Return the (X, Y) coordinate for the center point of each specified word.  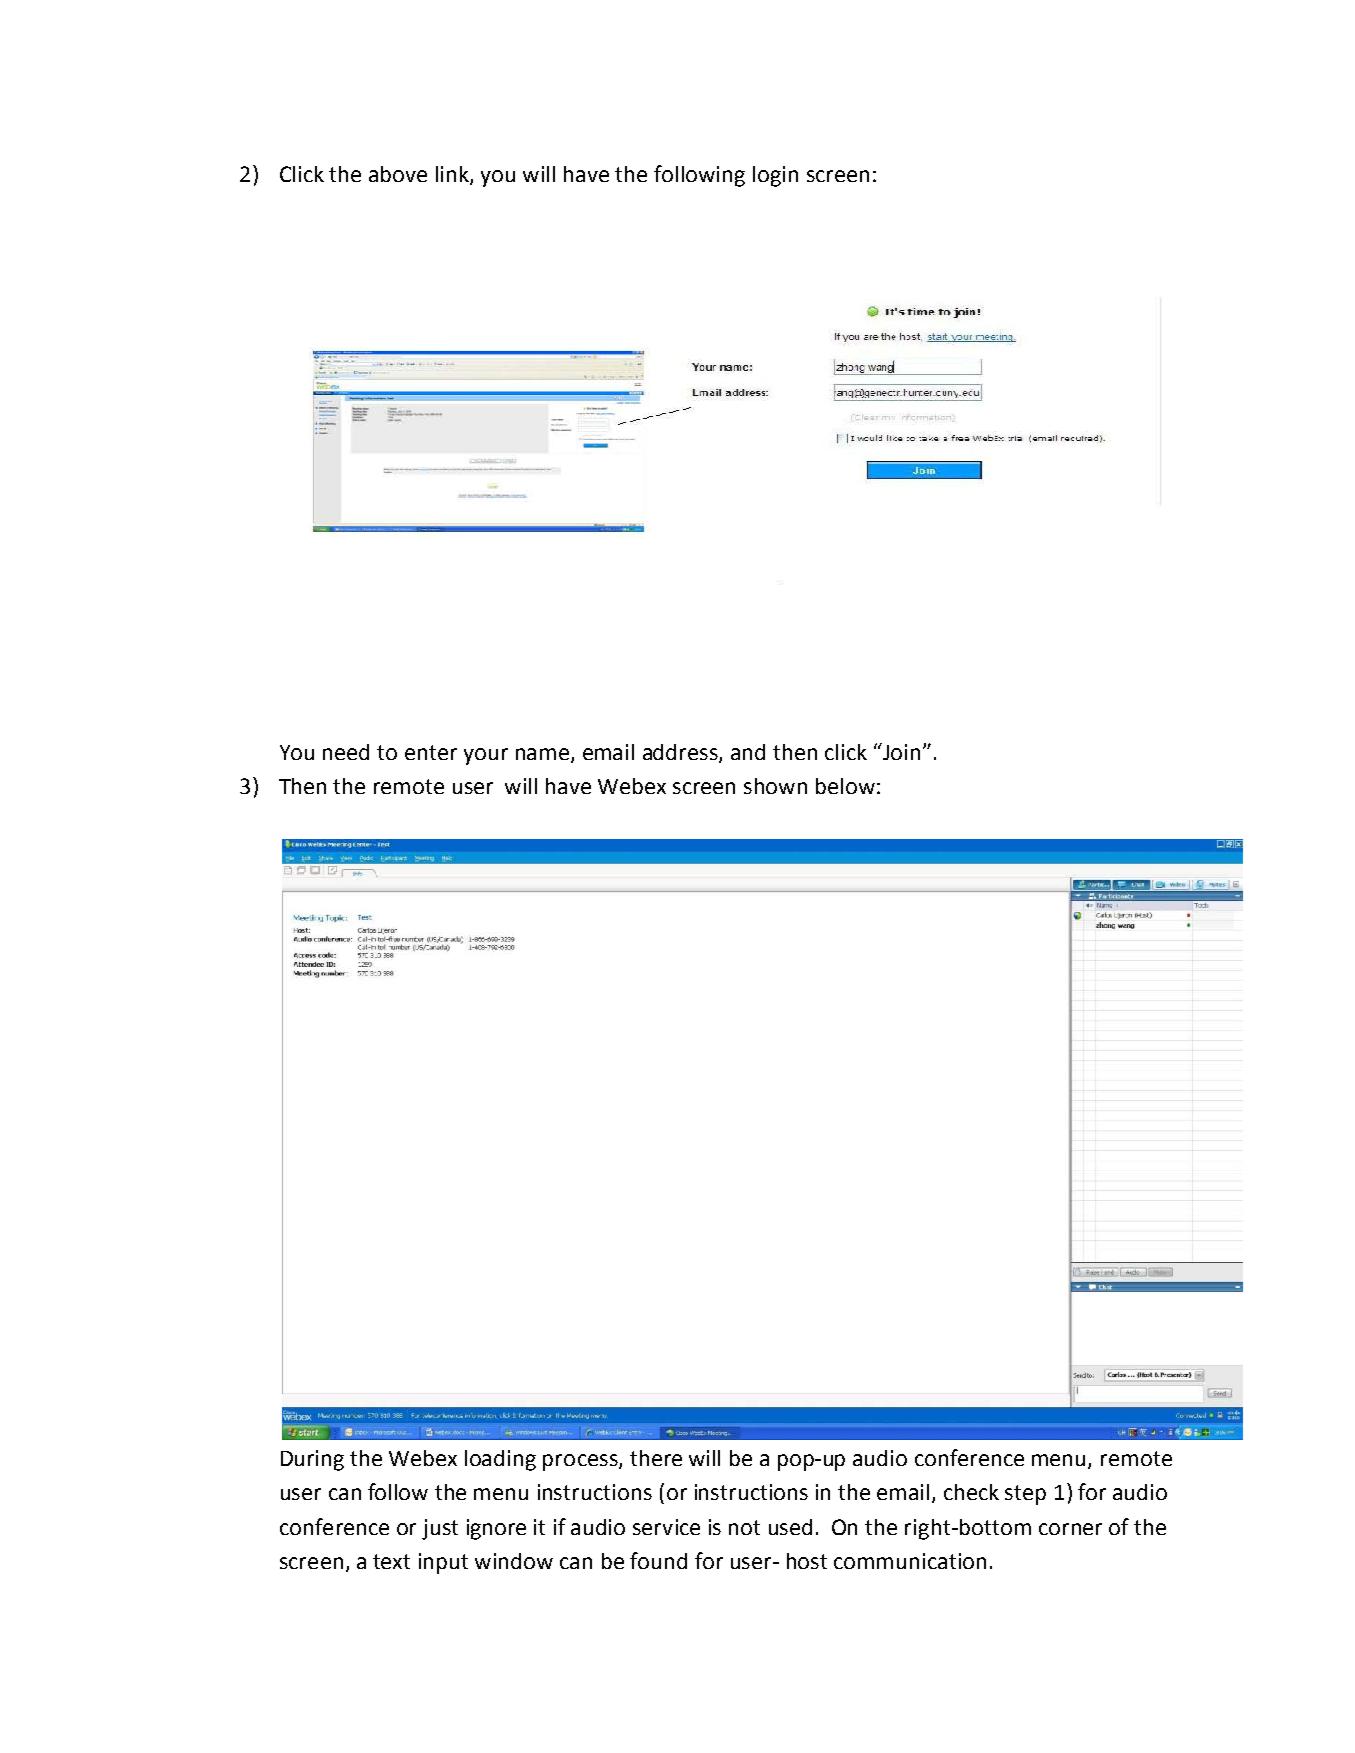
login (775, 176)
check (971, 1492)
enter (431, 752)
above (398, 174)
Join (900, 751)
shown (775, 786)
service (666, 1527)
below (845, 786)
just (440, 1529)
